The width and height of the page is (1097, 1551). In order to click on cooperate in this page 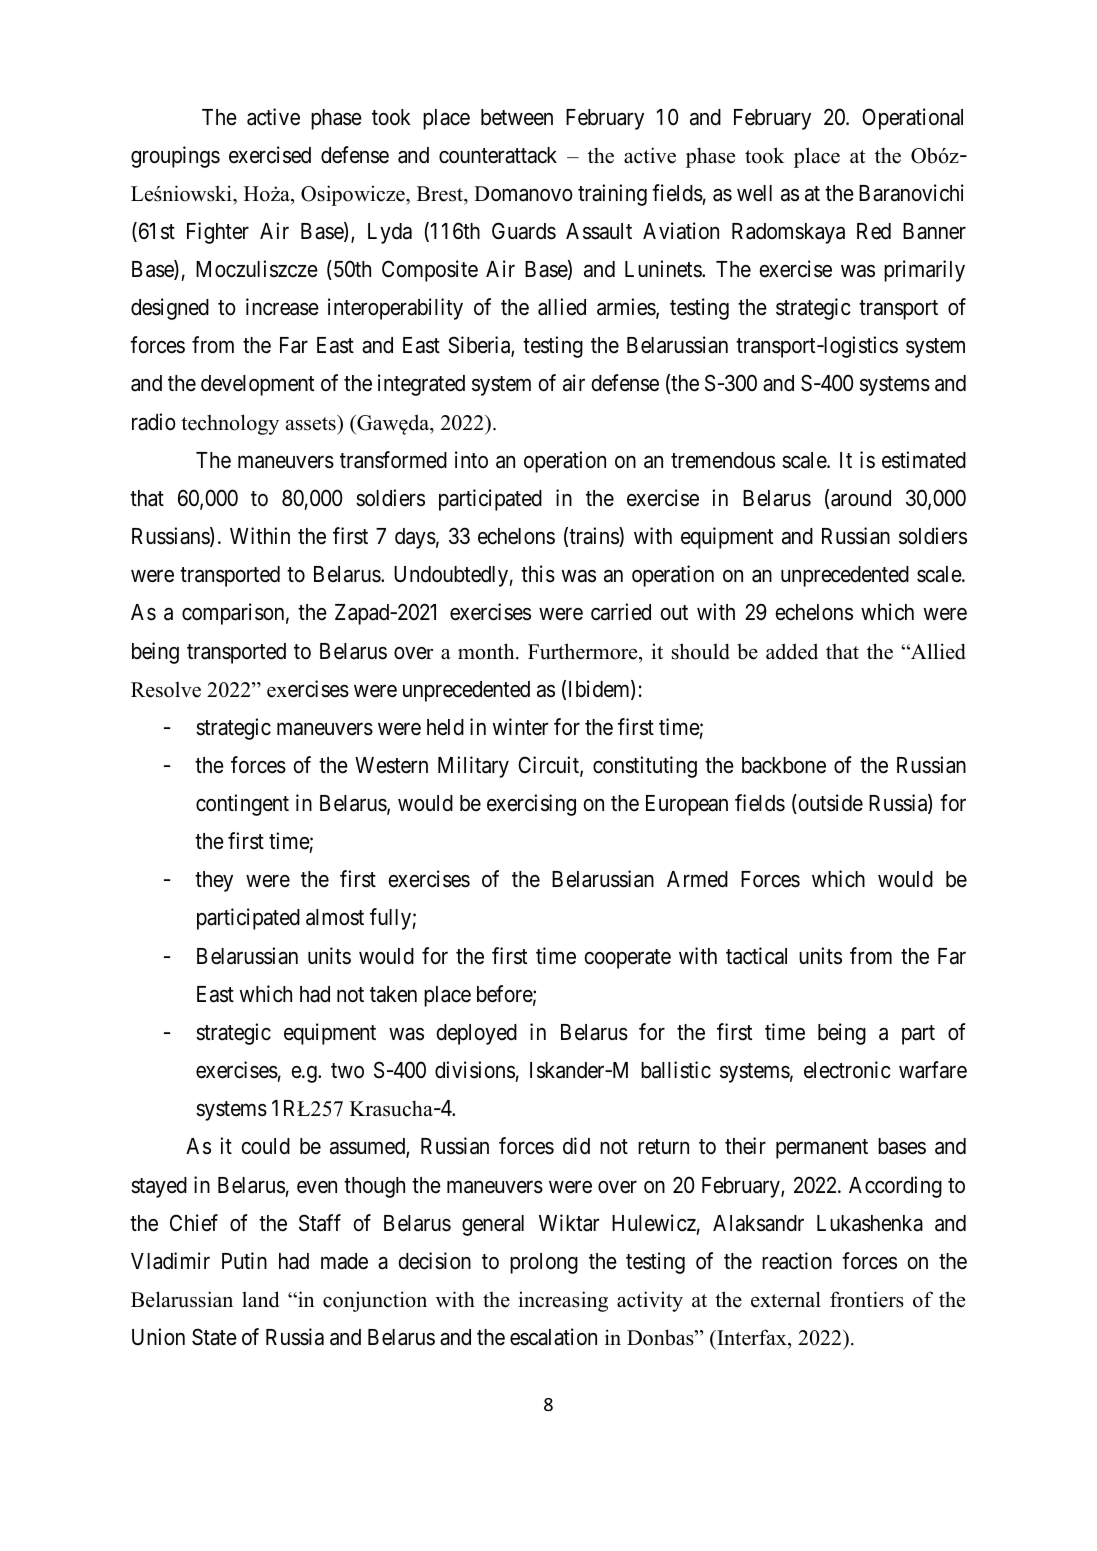, I will do `click(628, 959)`.
